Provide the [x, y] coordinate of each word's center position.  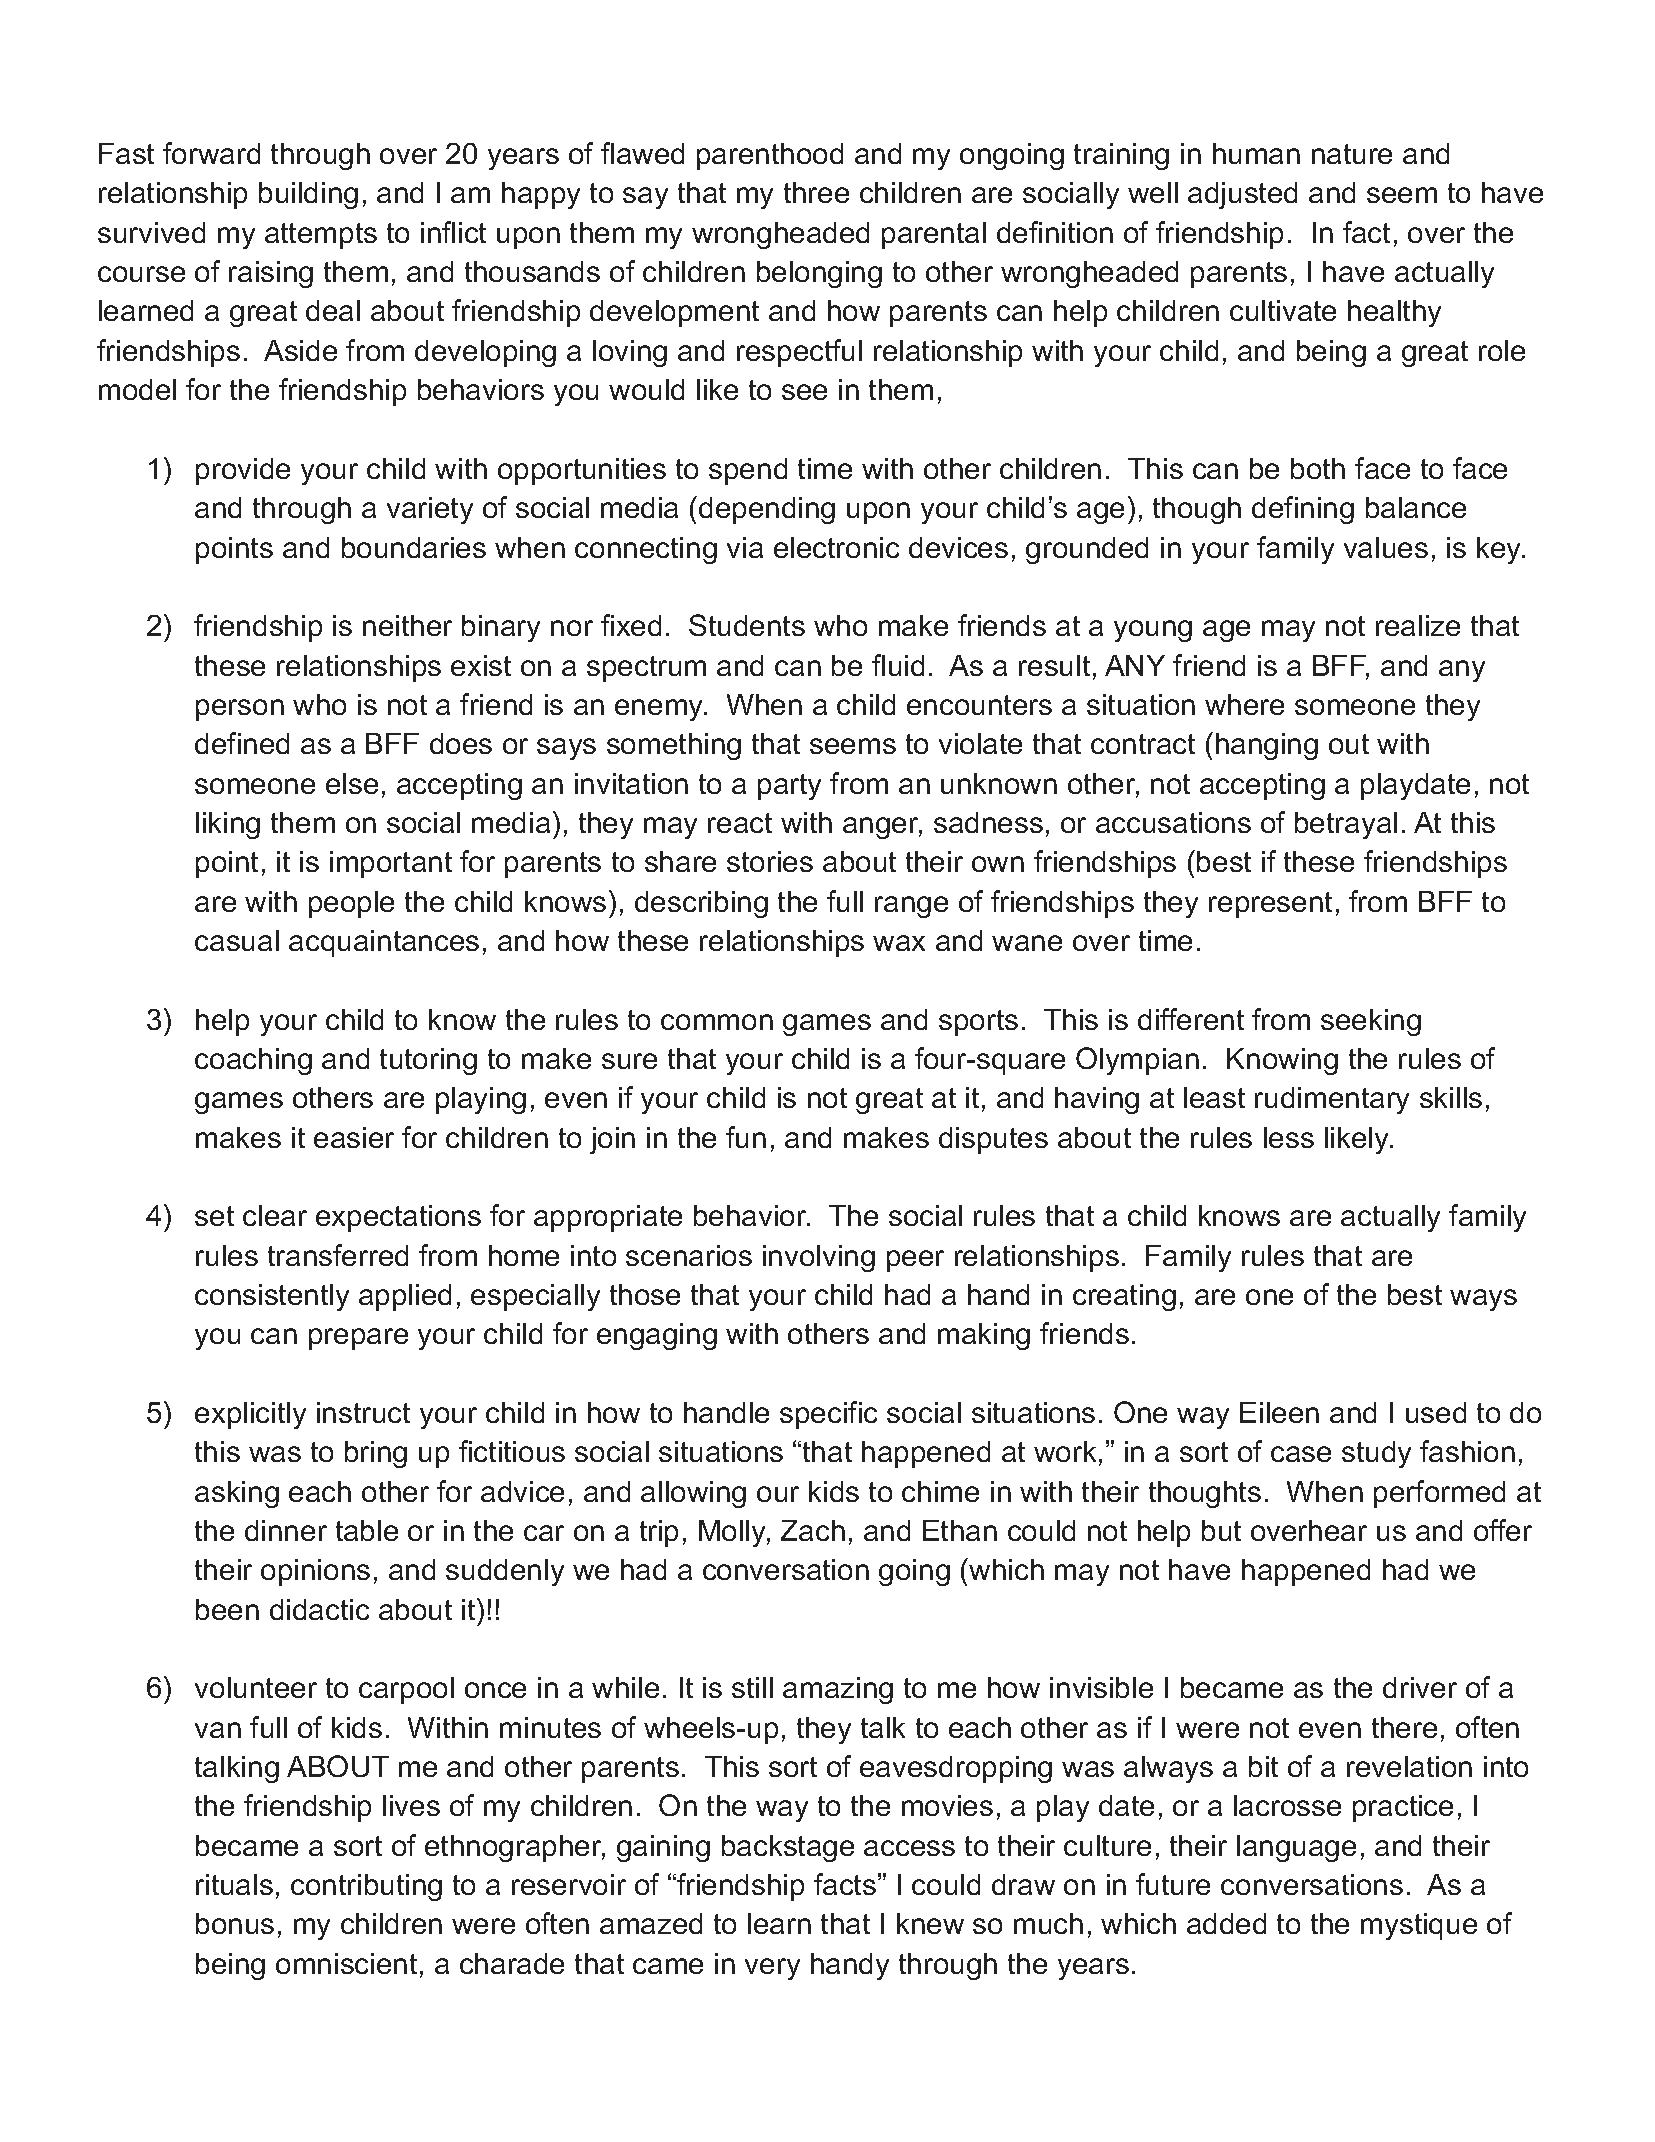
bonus [235, 1923]
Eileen [1279, 1412]
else [352, 783]
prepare [358, 1339]
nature [1352, 154]
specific [828, 1415]
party [789, 787]
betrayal [1346, 825]
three [816, 192]
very [772, 1969]
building [308, 195]
